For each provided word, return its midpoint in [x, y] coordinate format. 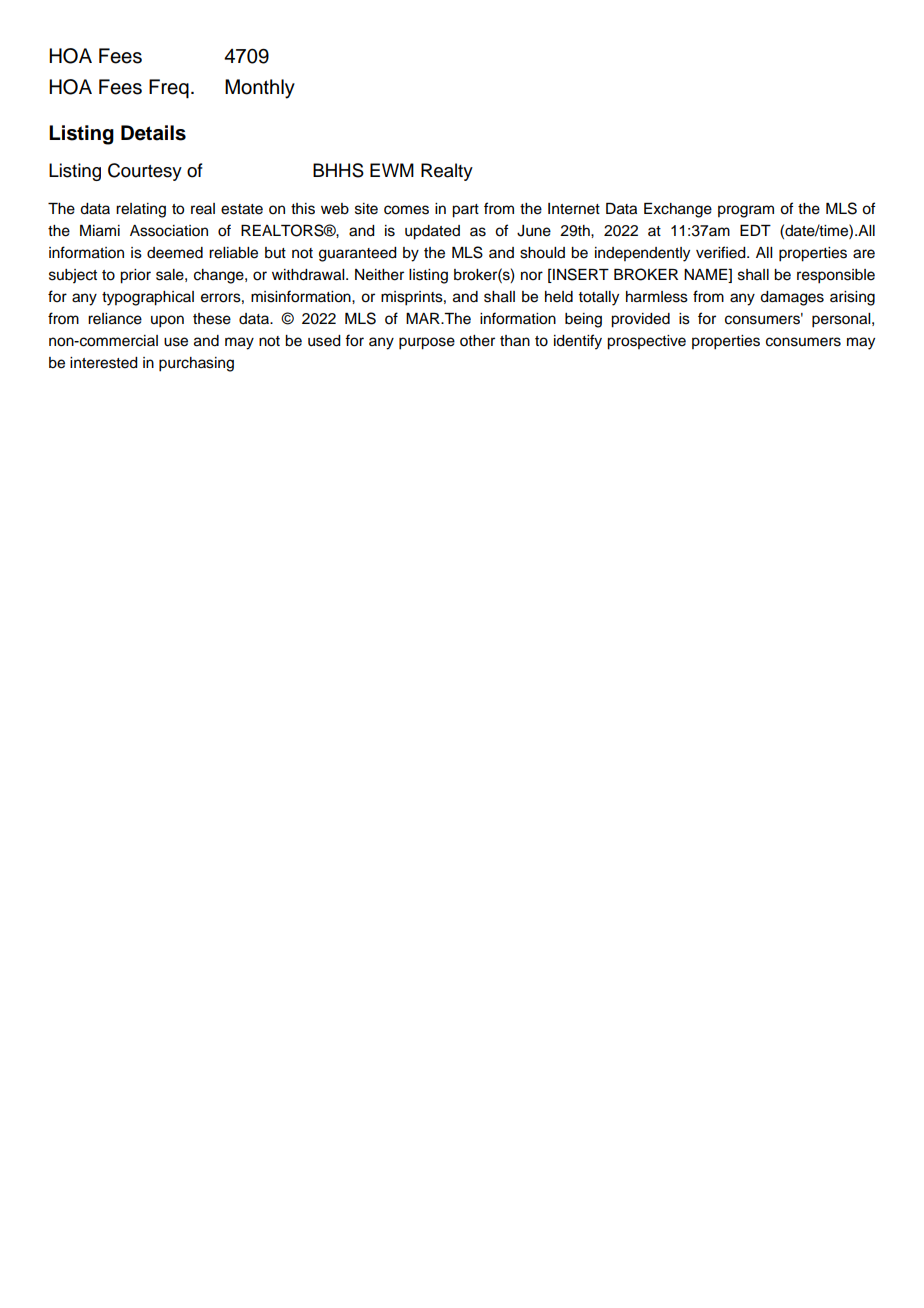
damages [792, 298]
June [534, 231]
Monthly [260, 89]
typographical [148, 298]
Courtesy [145, 172]
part [465, 211]
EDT [755, 230]
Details [153, 133]
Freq [169, 89]
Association [169, 231]
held [559, 297]
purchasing [196, 364]
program [746, 211]
